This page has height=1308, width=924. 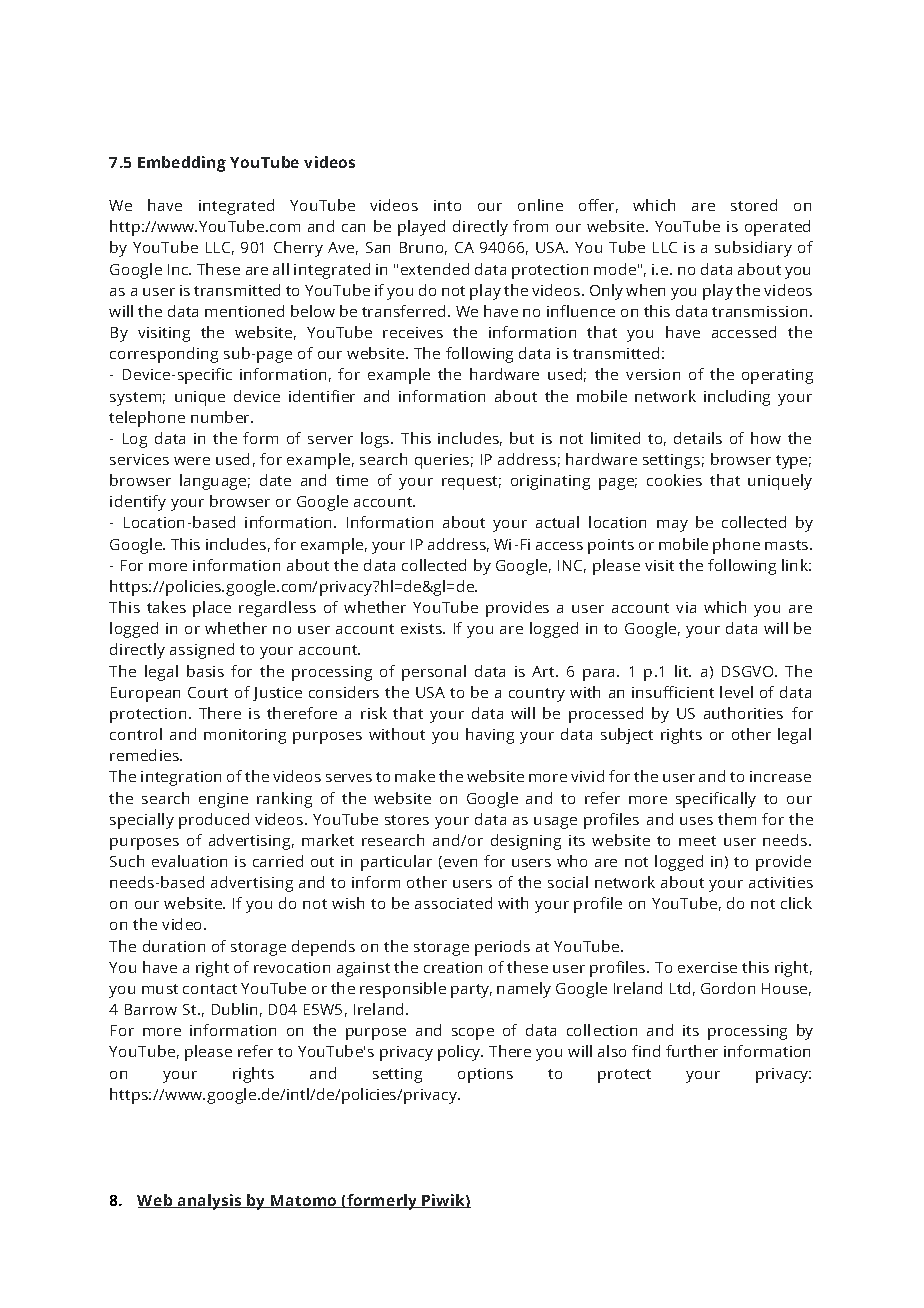 I want to click on stored, so click(x=754, y=205).
